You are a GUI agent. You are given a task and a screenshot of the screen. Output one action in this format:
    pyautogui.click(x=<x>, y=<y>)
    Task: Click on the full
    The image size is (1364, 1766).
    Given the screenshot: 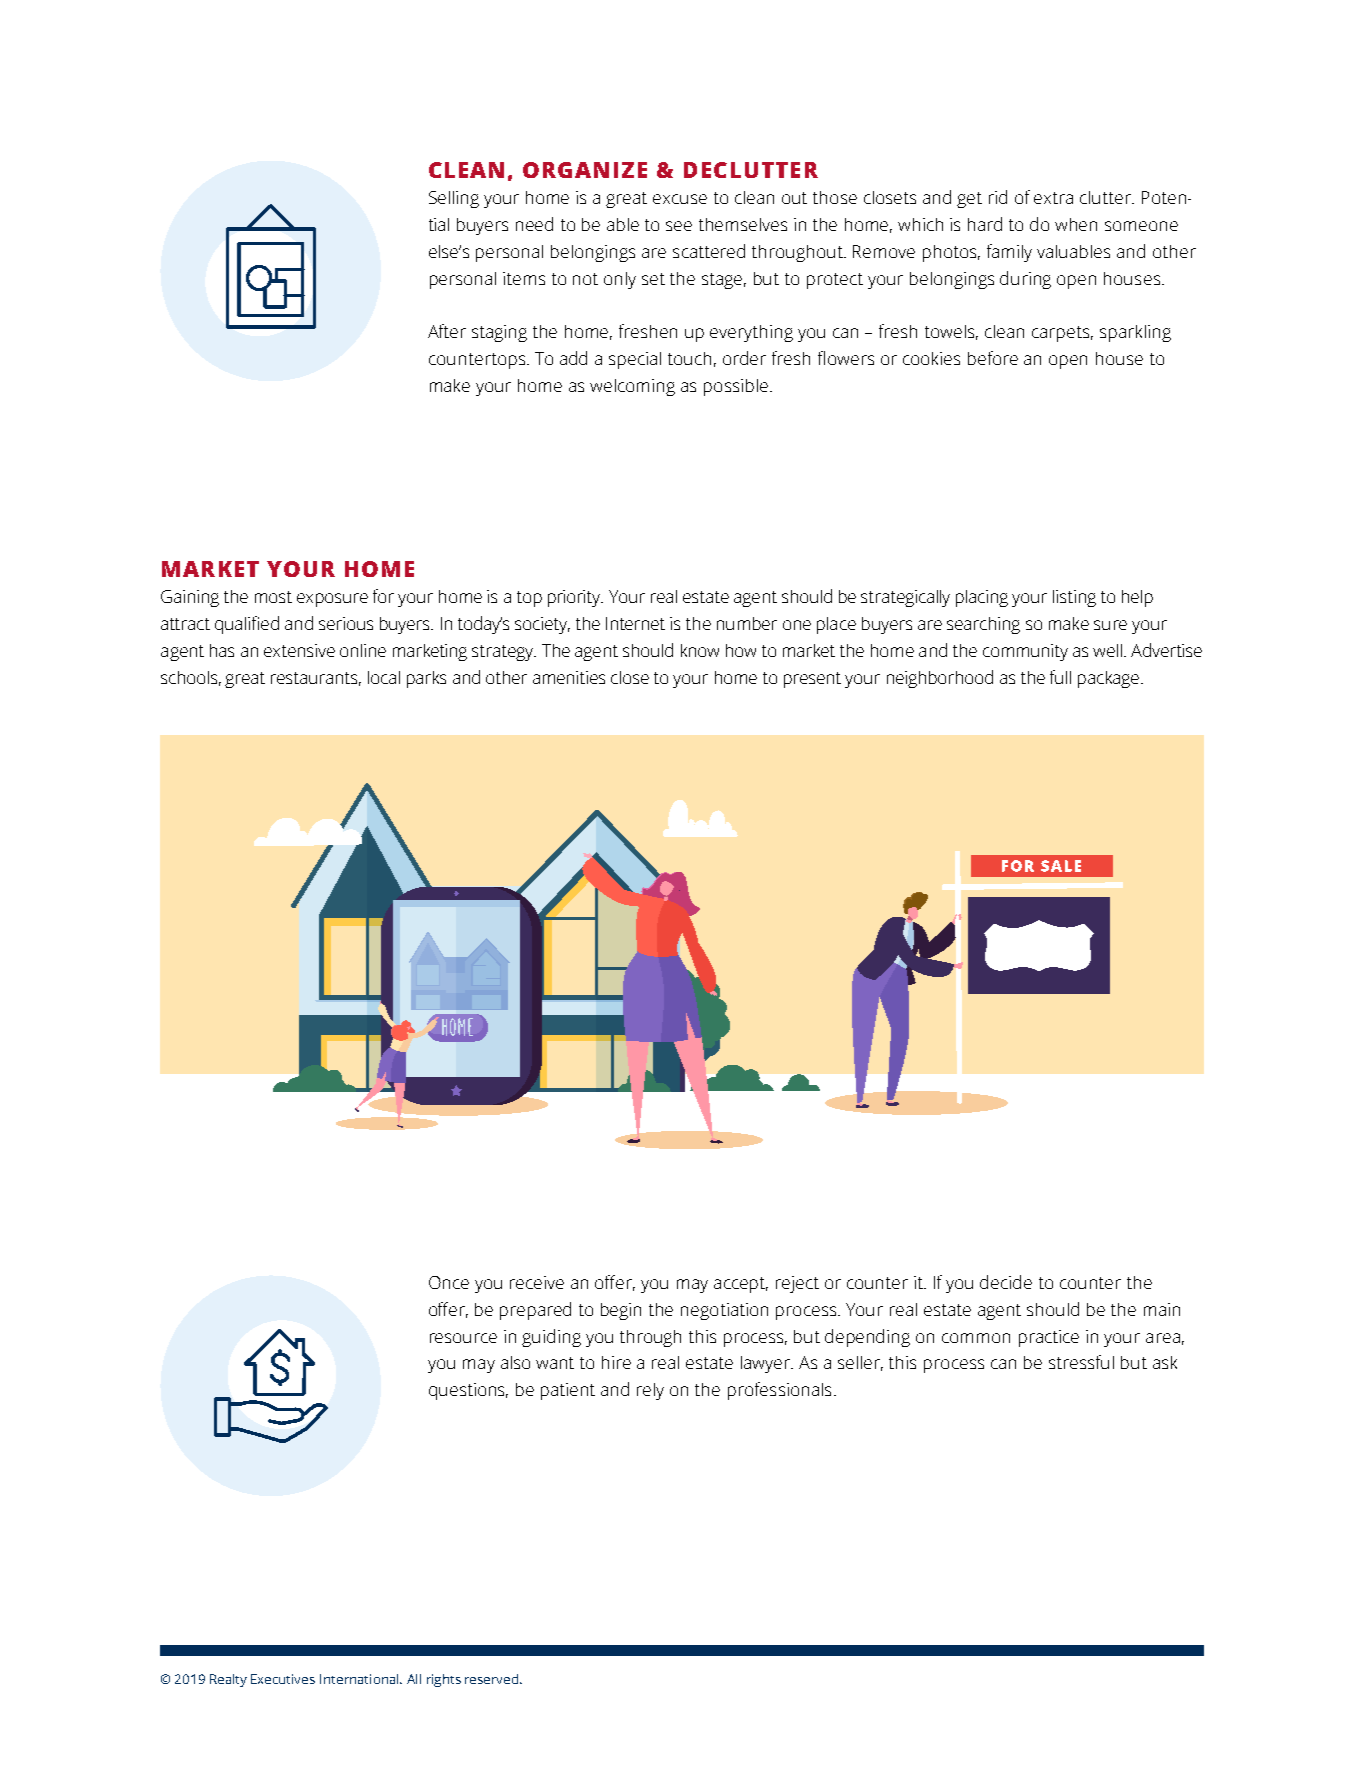 What is the action you would take?
    pyautogui.click(x=1060, y=677)
